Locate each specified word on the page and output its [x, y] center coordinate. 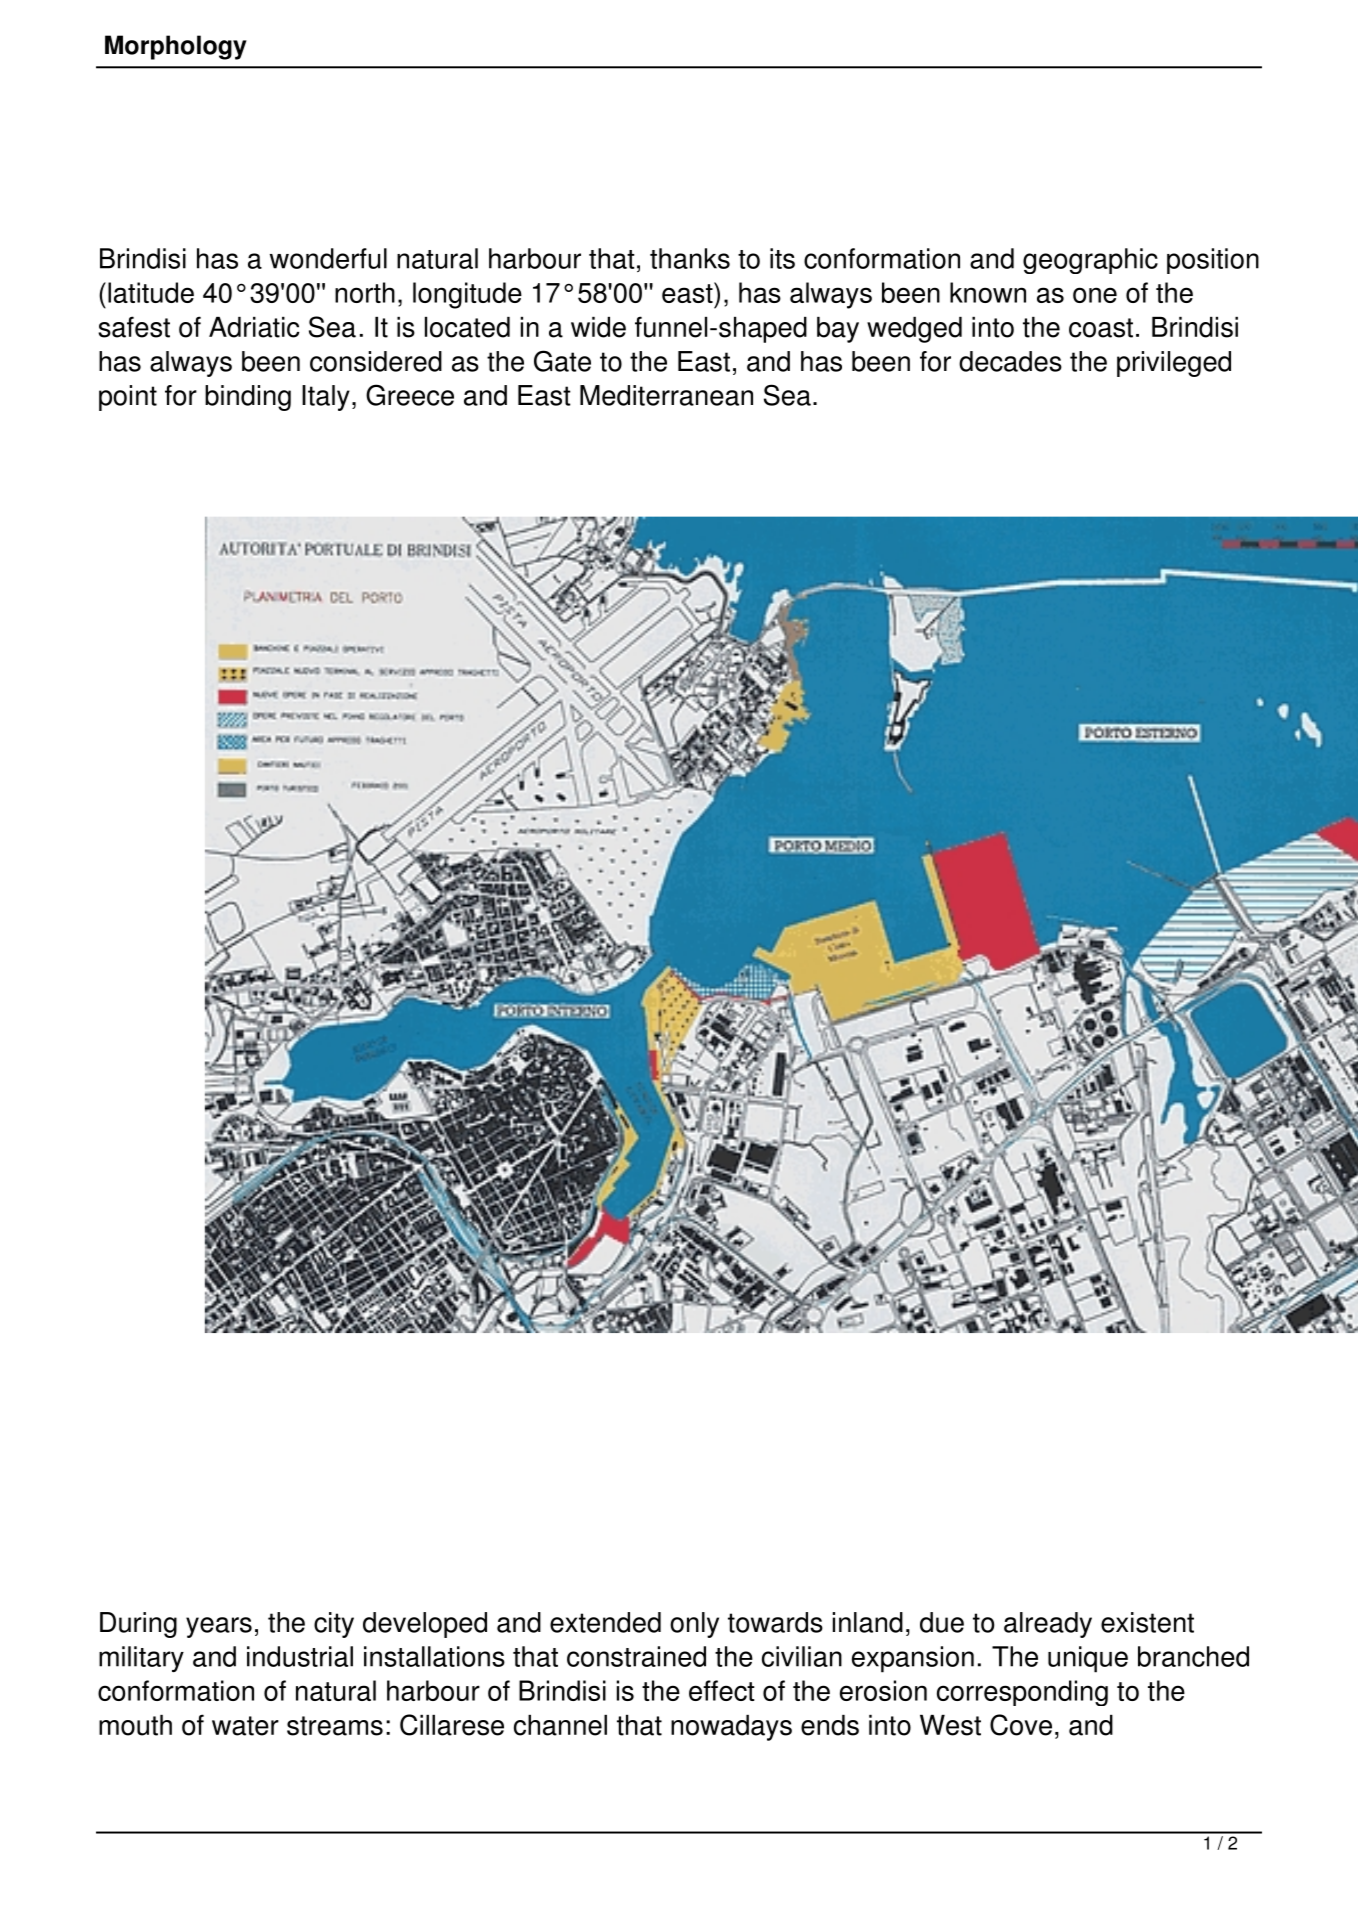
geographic [1090, 261]
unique [1088, 1659]
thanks [690, 258]
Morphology [176, 47]
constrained [636, 1656]
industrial [300, 1656]
